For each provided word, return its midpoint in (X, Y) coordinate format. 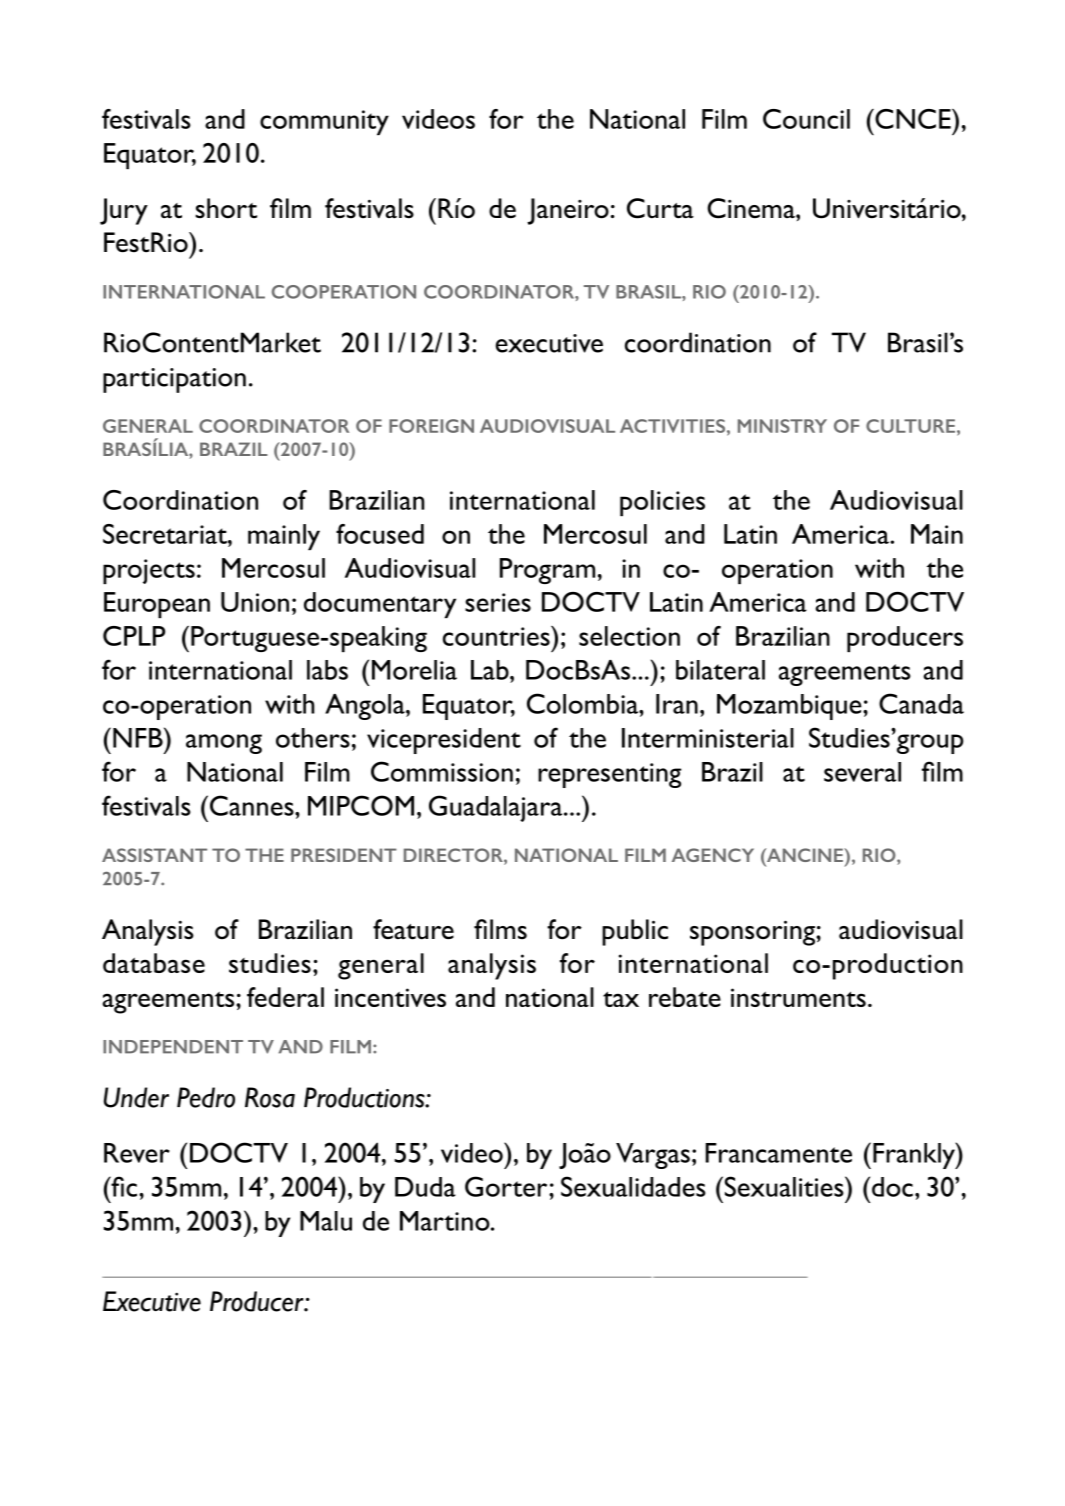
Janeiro (568, 211)
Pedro (206, 1097)
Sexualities (784, 1186)
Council (806, 119)
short (226, 208)
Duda (425, 1187)
